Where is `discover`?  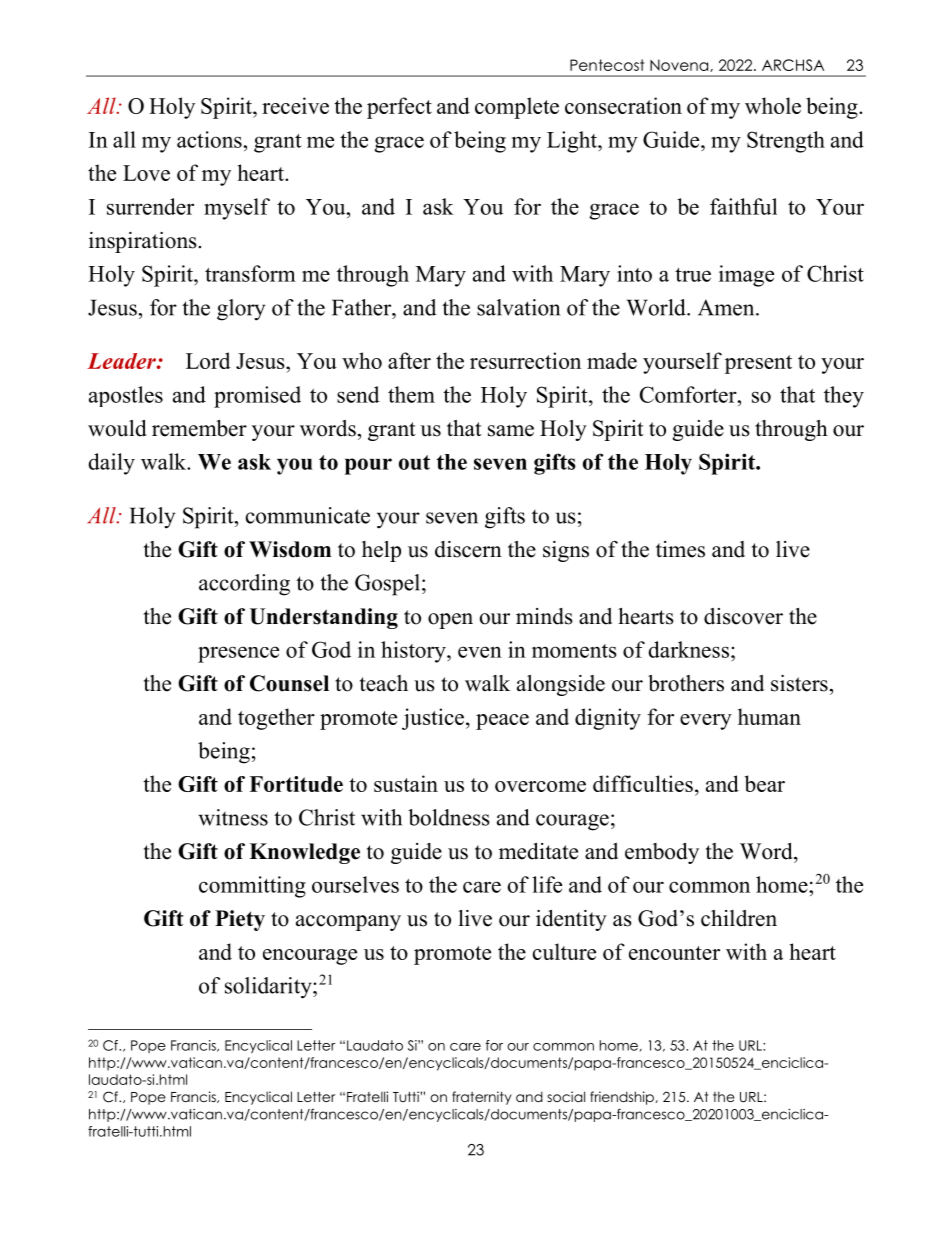 discover is located at coordinates (743, 616).
